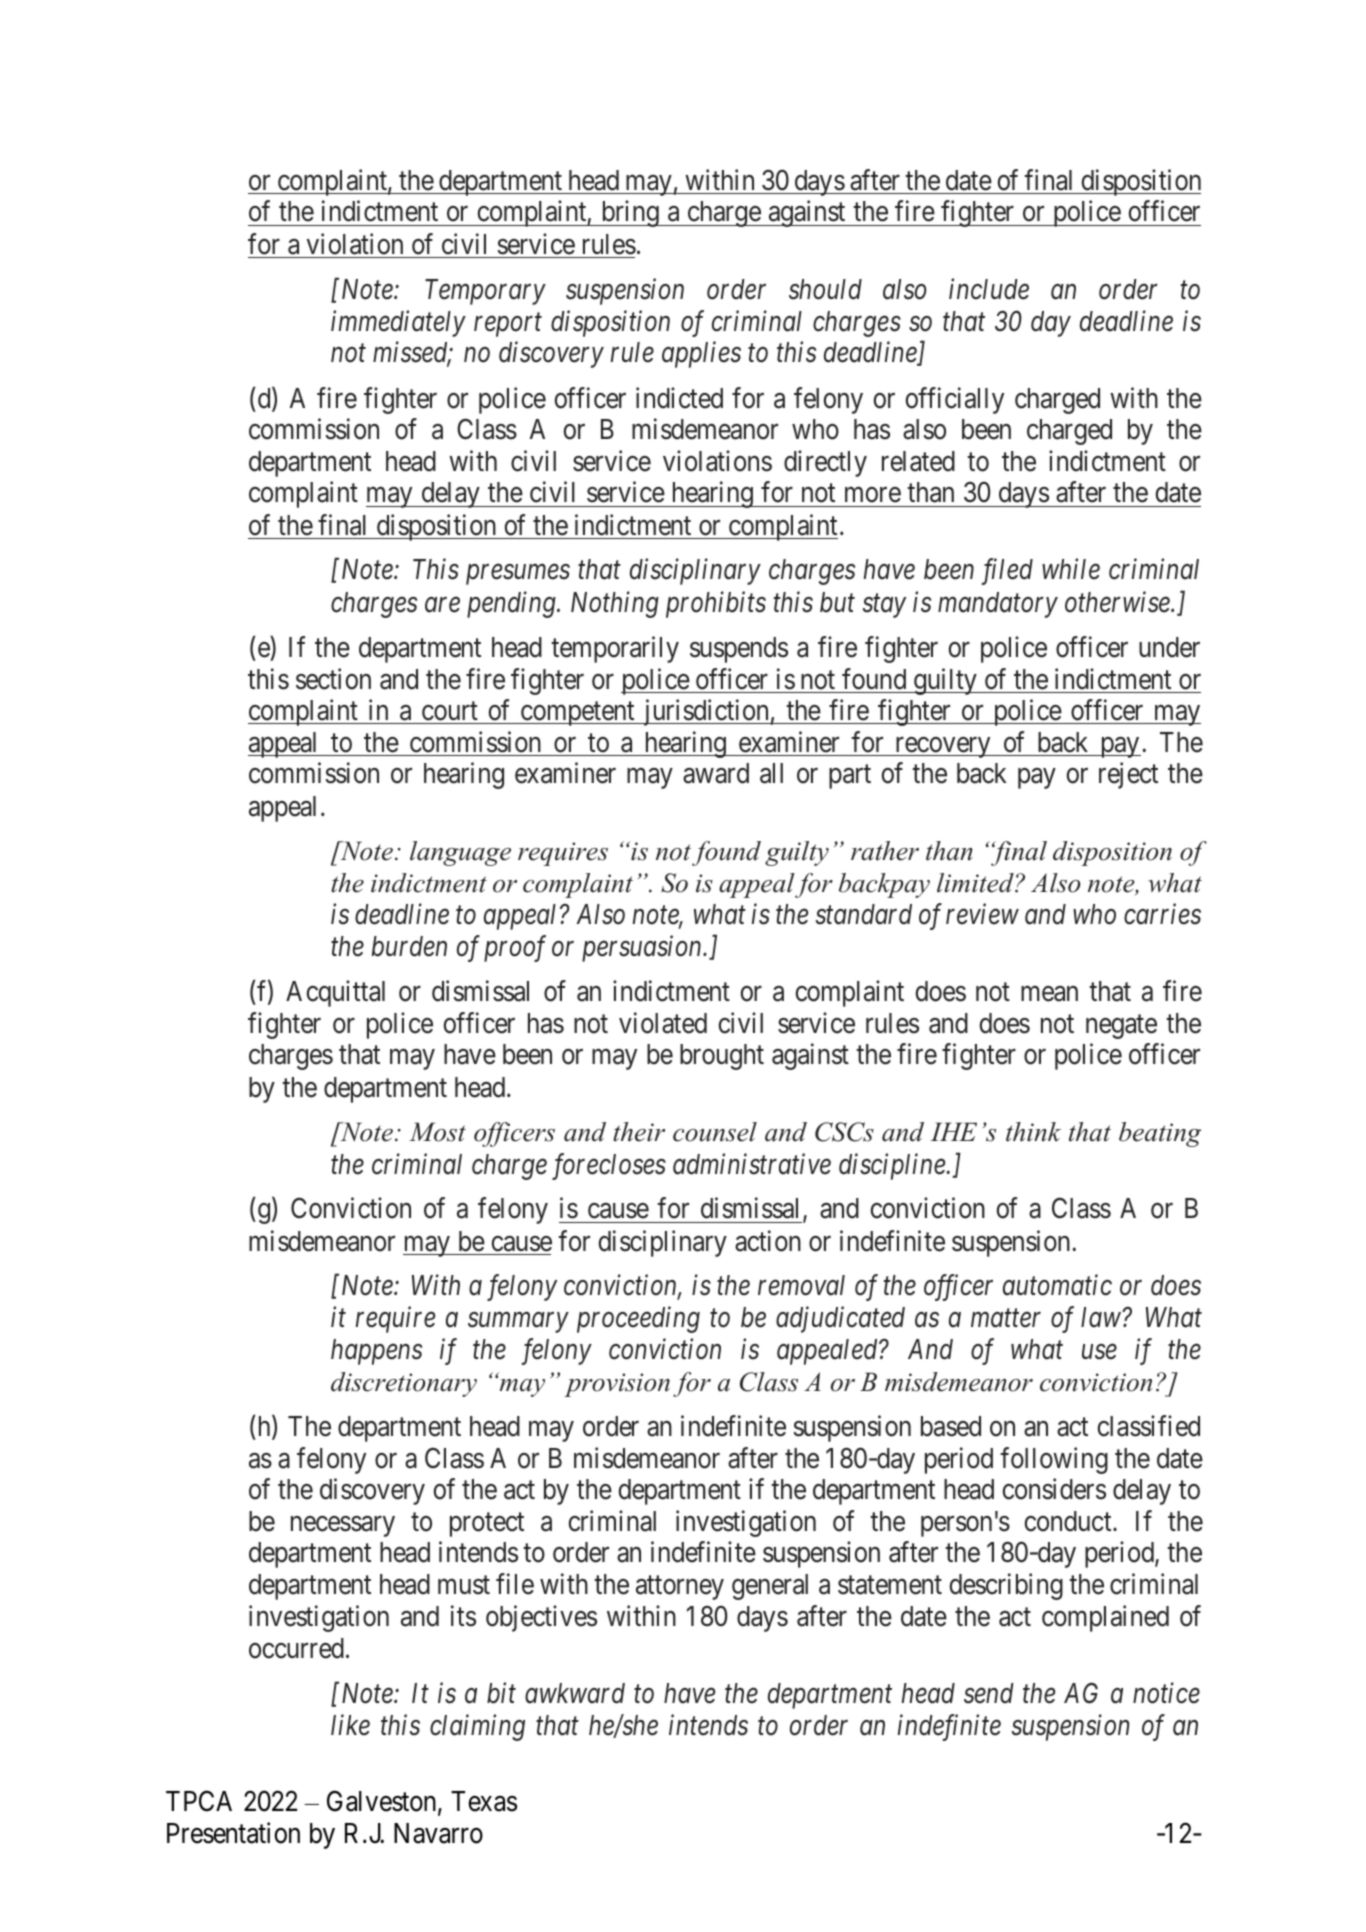  What do you see at coordinates (575, 1693) in the screenshot?
I see `awkward` at bounding box center [575, 1693].
